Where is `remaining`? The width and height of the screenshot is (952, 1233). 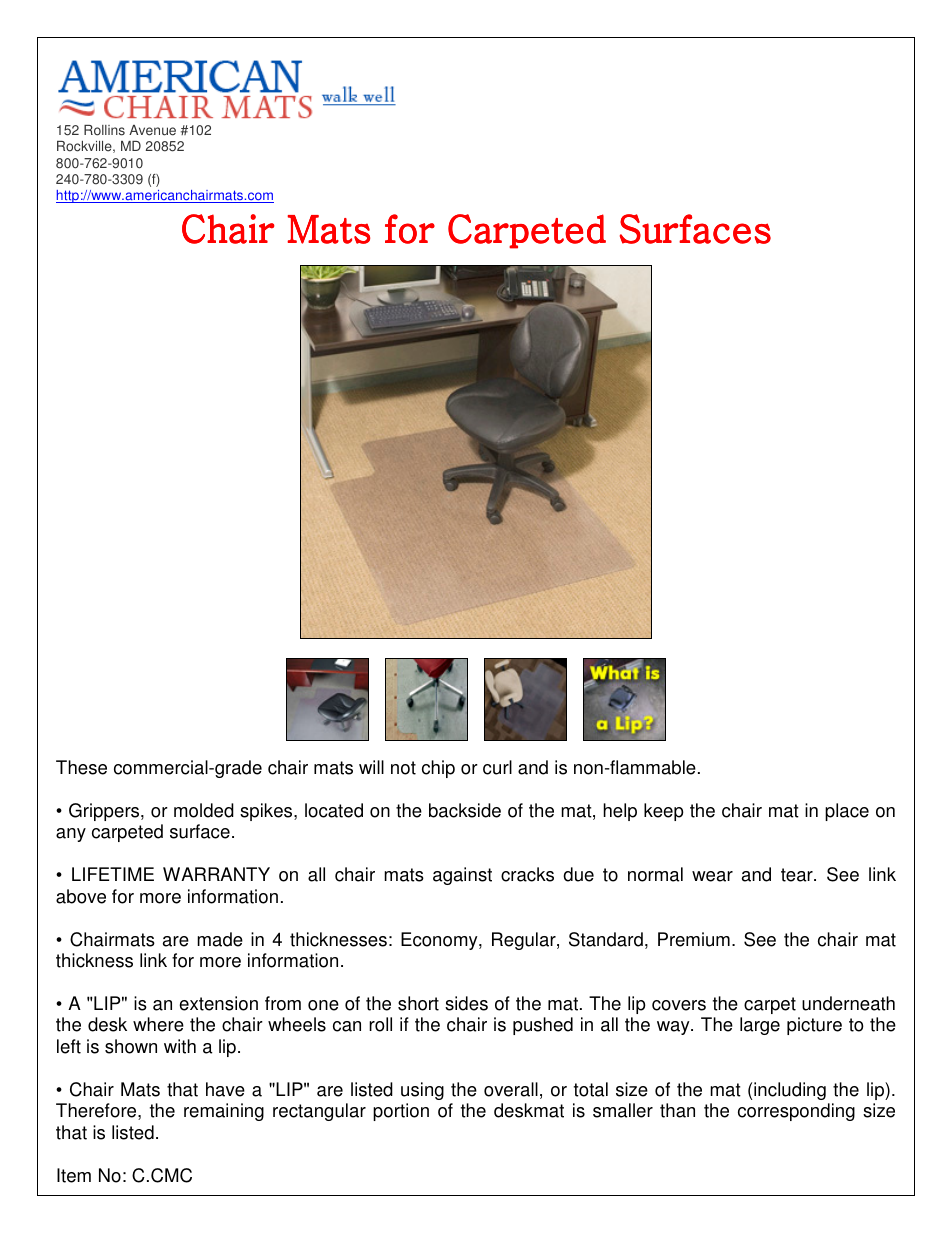
remaining is located at coordinates (224, 1112).
